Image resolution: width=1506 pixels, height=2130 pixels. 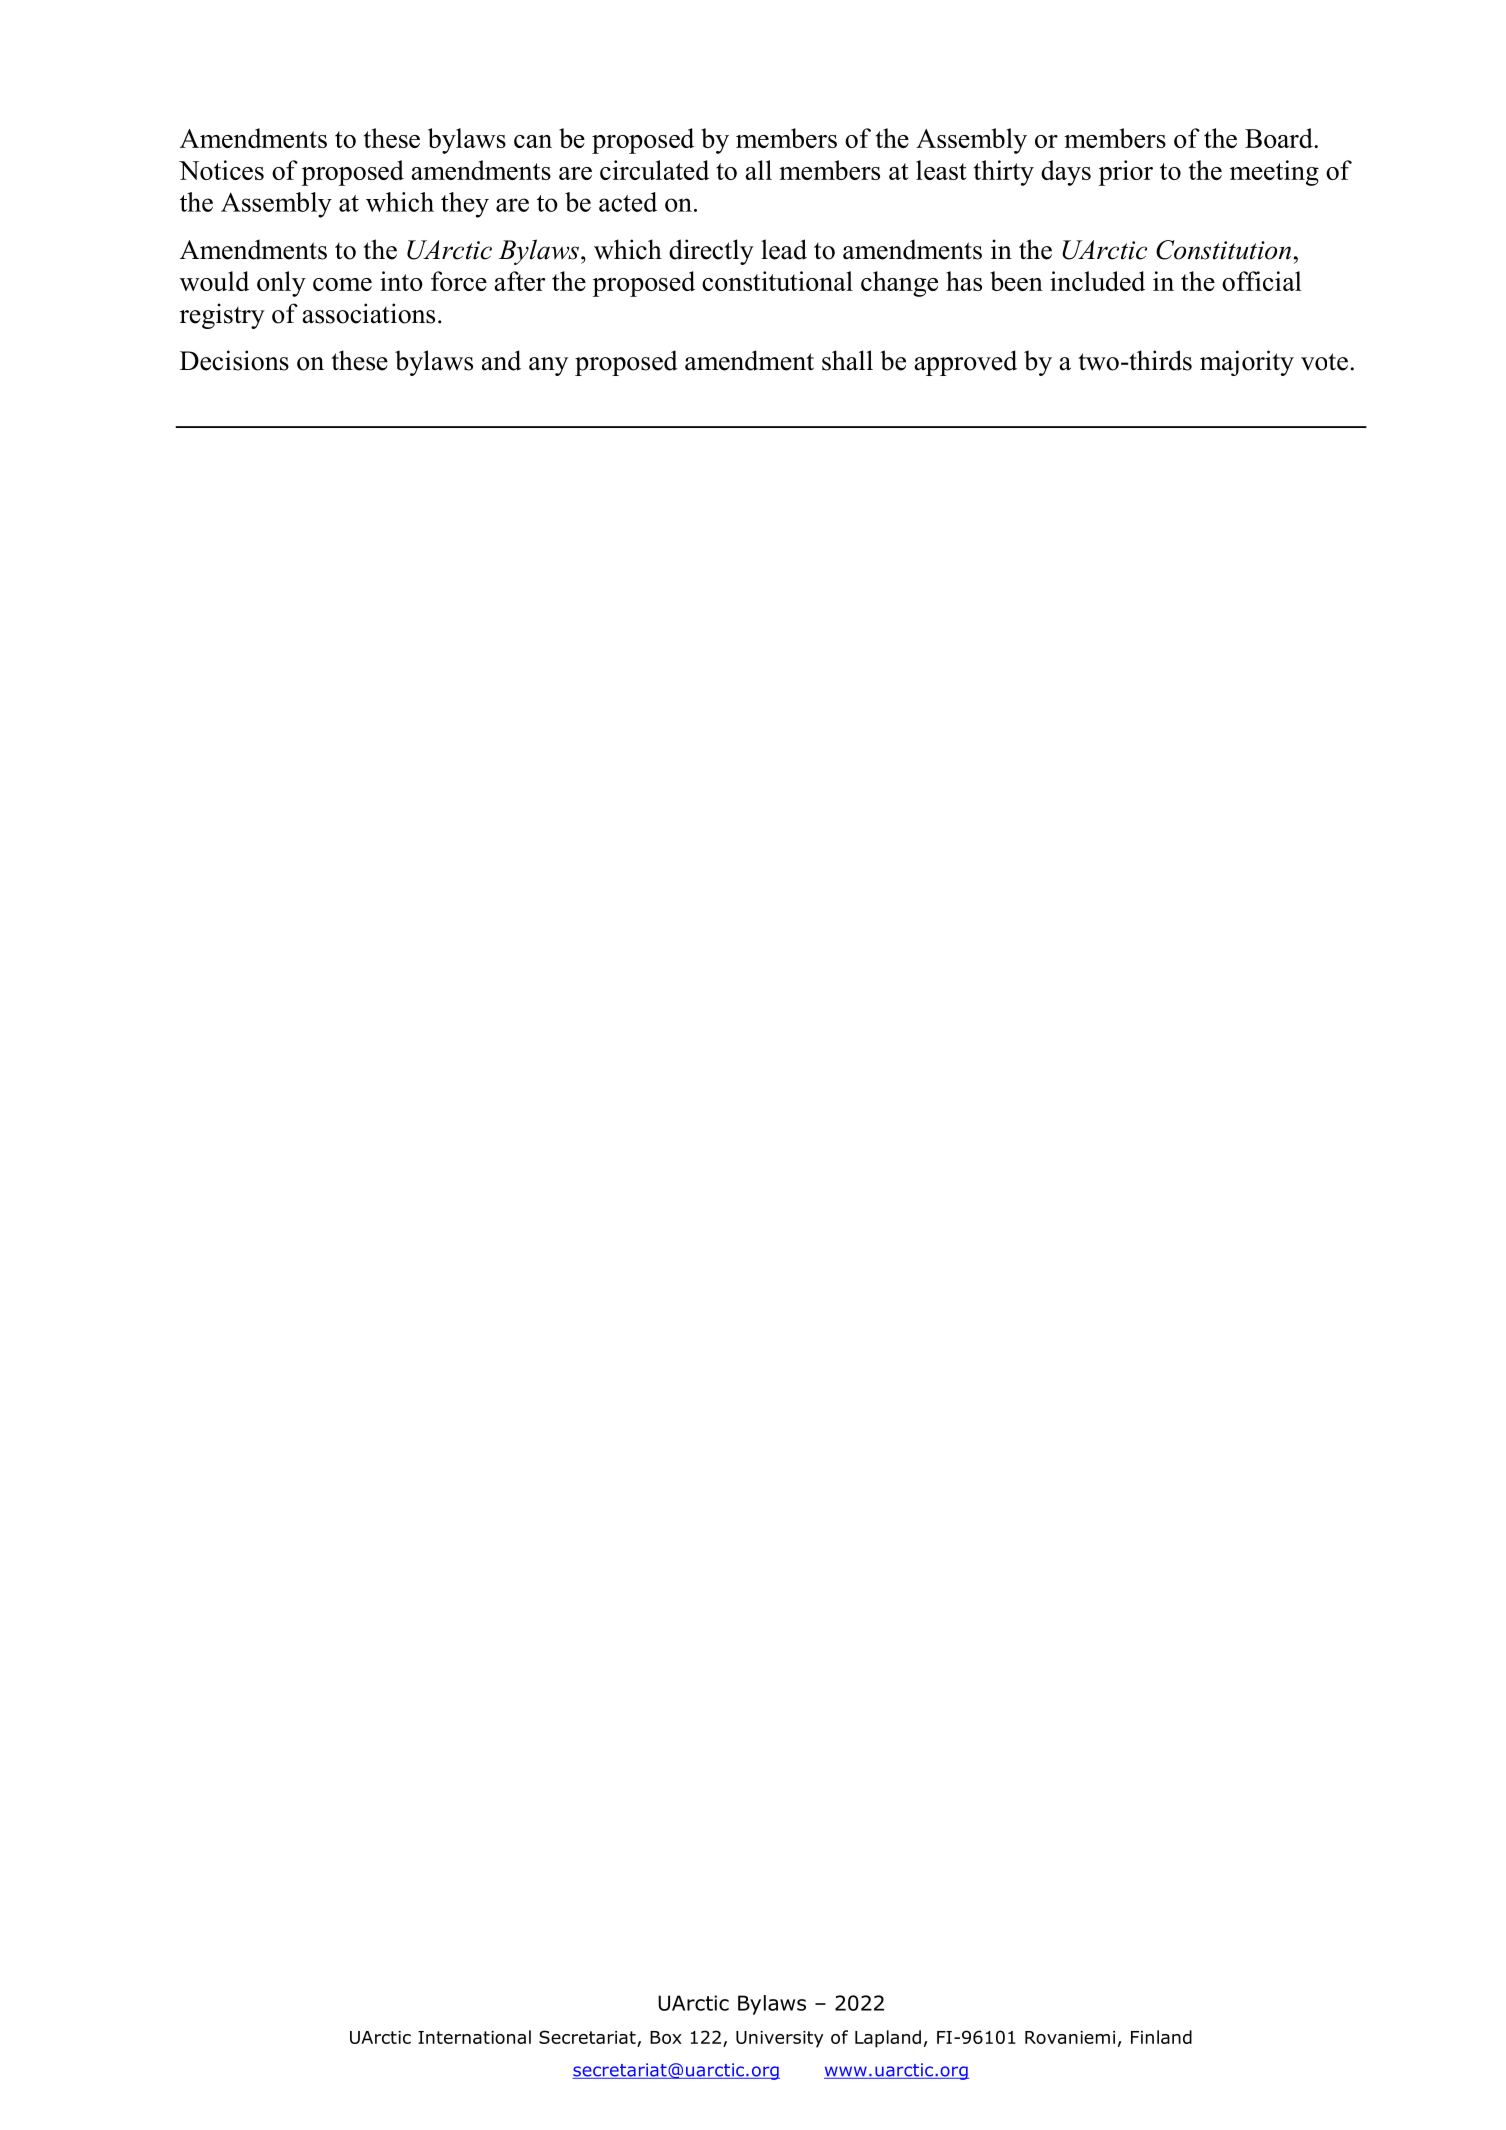 I want to click on Finland, so click(x=1161, y=2037).
